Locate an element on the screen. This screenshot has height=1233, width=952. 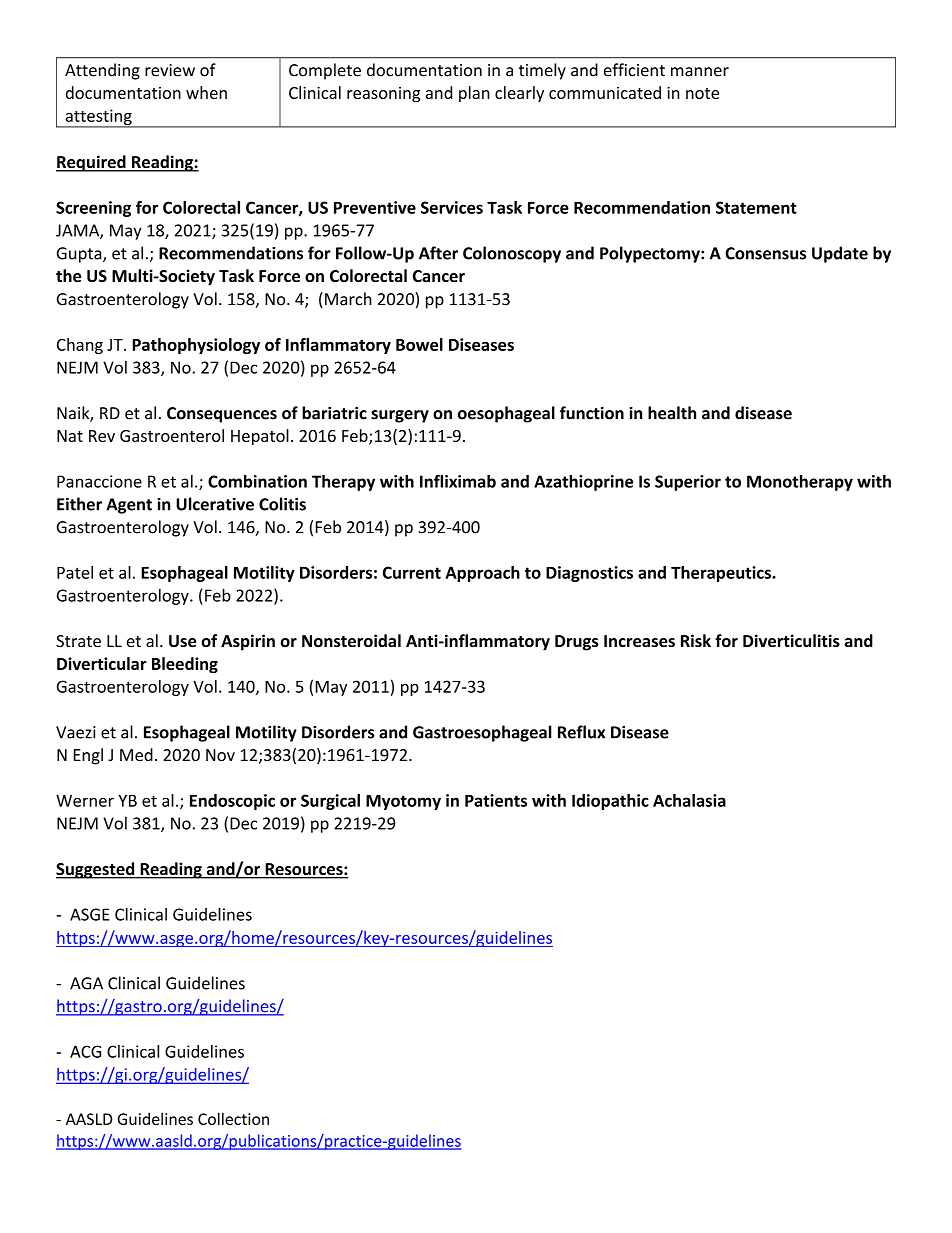
Approach is located at coordinates (482, 574).
